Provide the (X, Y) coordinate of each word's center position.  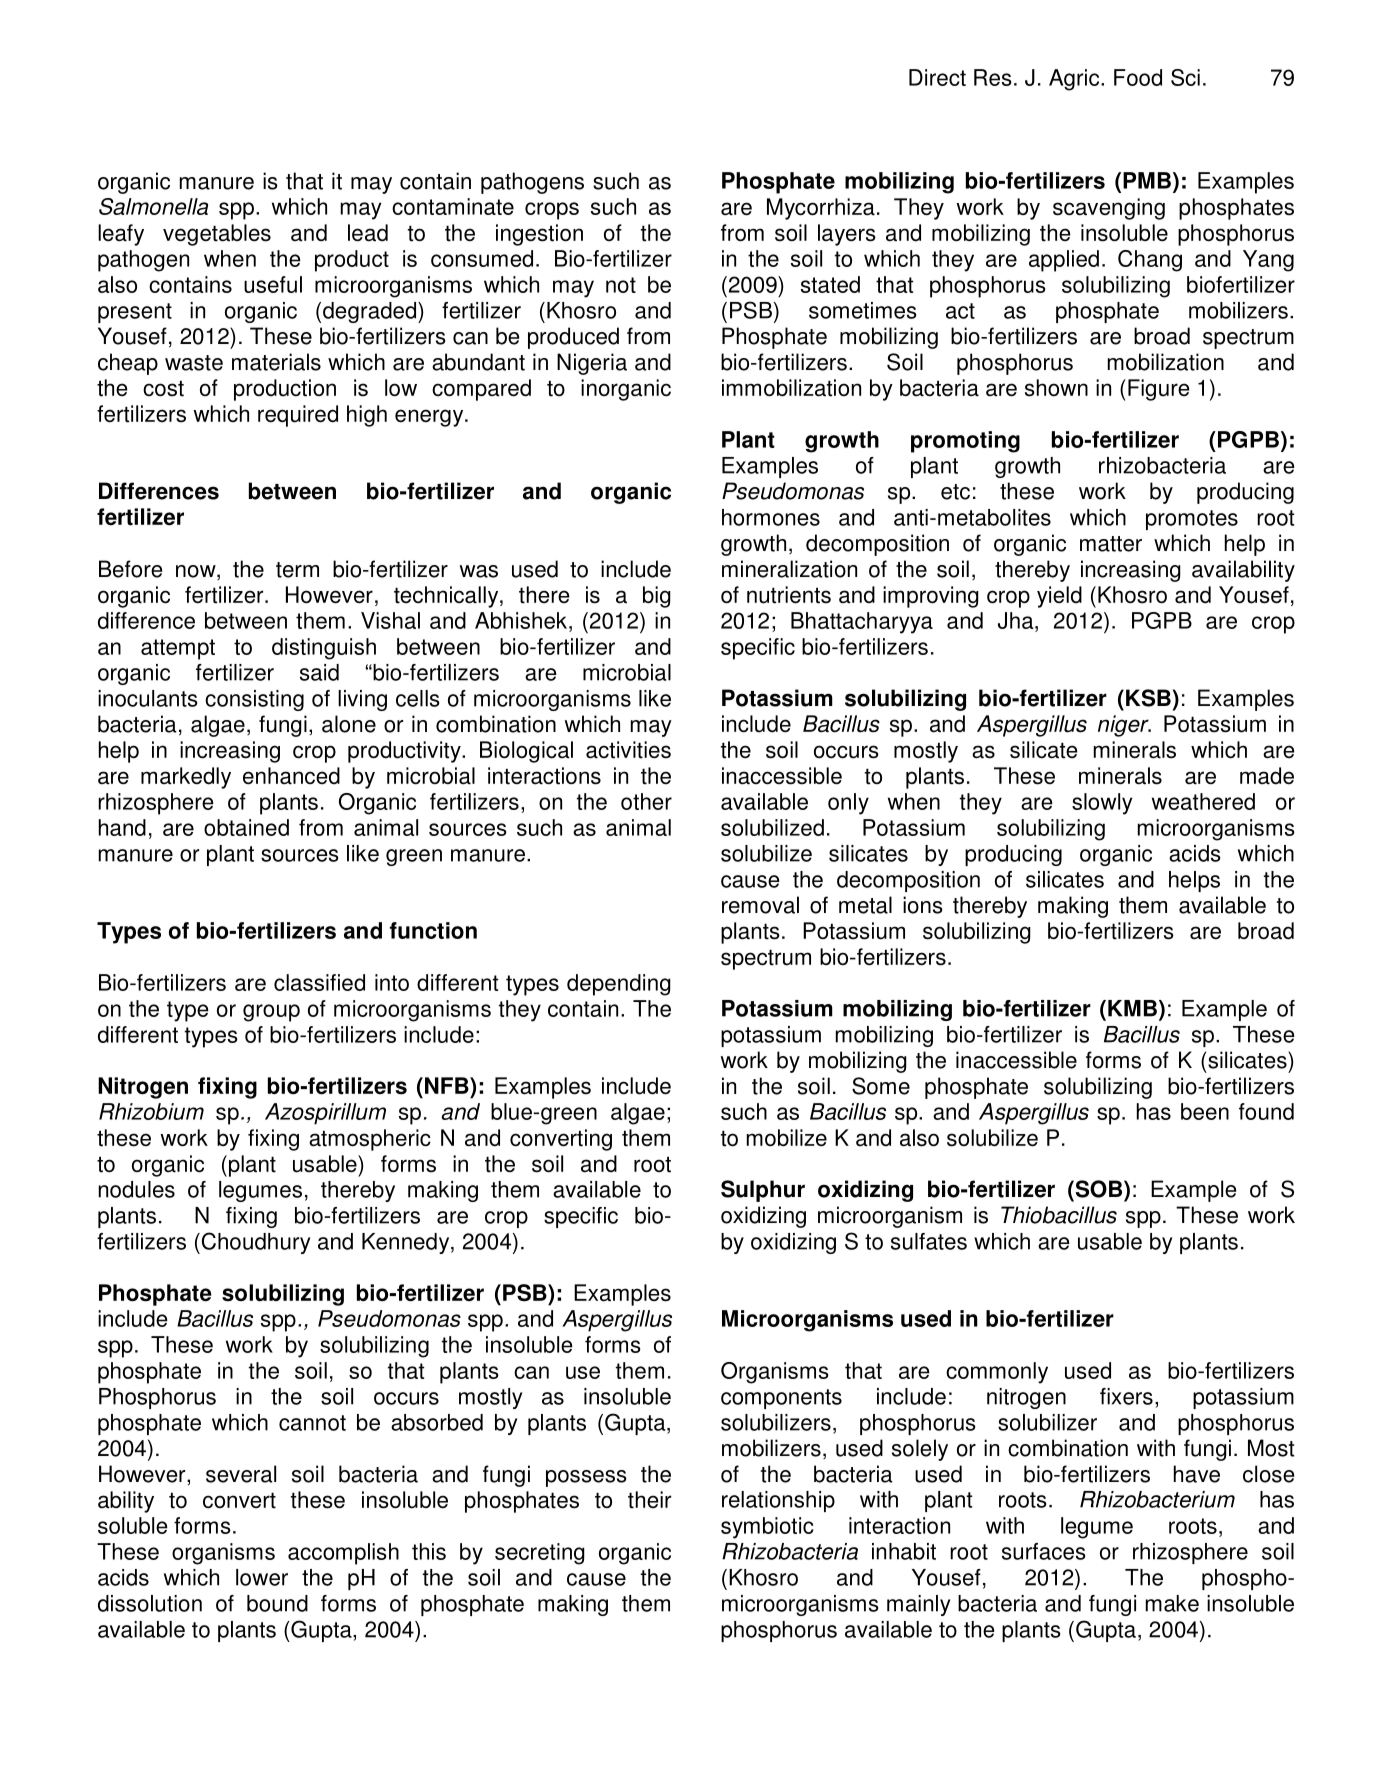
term (297, 570)
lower (262, 1577)
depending (619, 985)
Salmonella (153, 206)
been (1205, 1111)
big (657, 597)
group (271, 1013)
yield (1059, 597)
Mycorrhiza (821, 209)
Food (1138, 77)
